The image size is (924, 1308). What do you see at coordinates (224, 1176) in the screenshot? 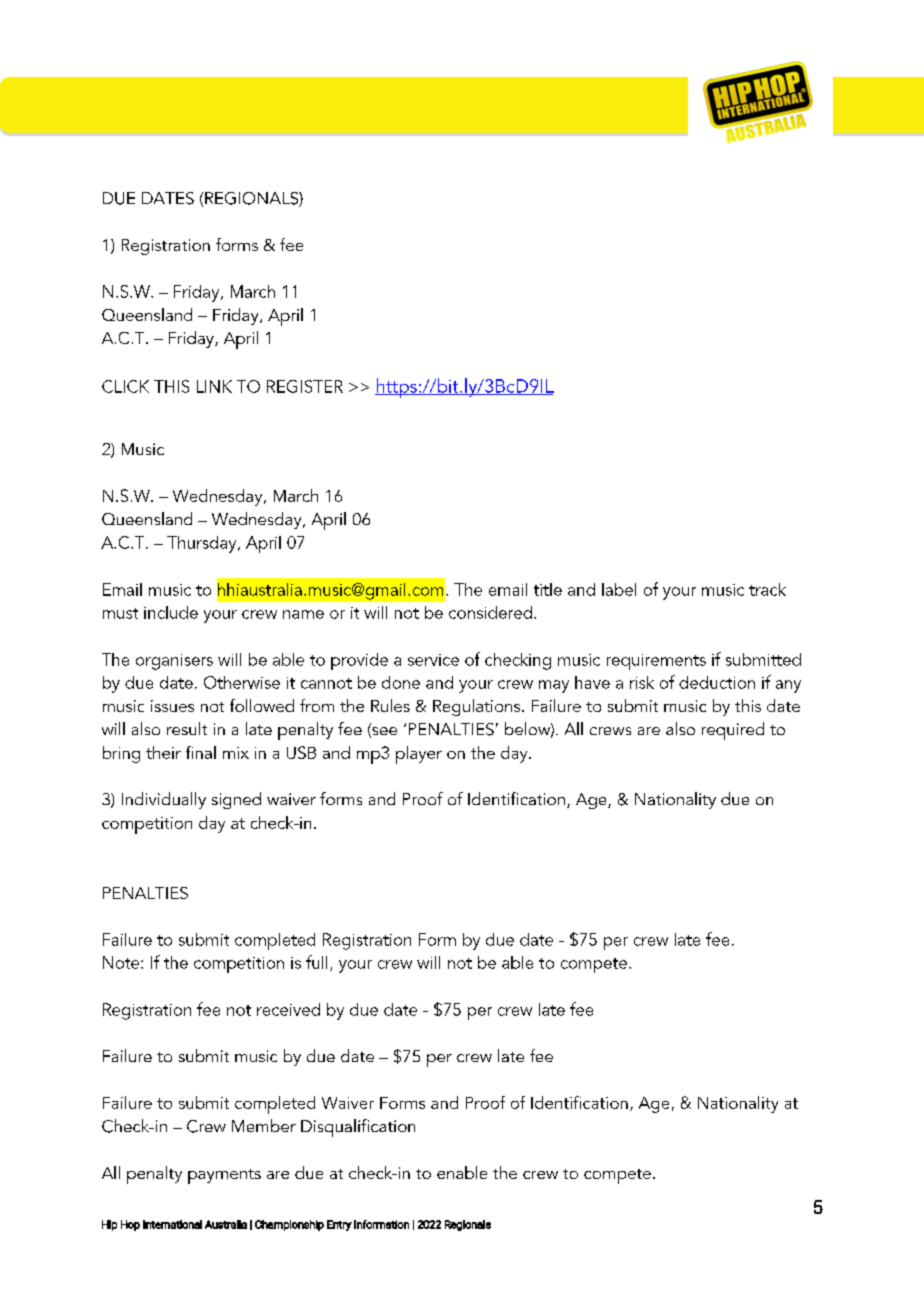
I see `payments` at bounding box center [224, 1176].
